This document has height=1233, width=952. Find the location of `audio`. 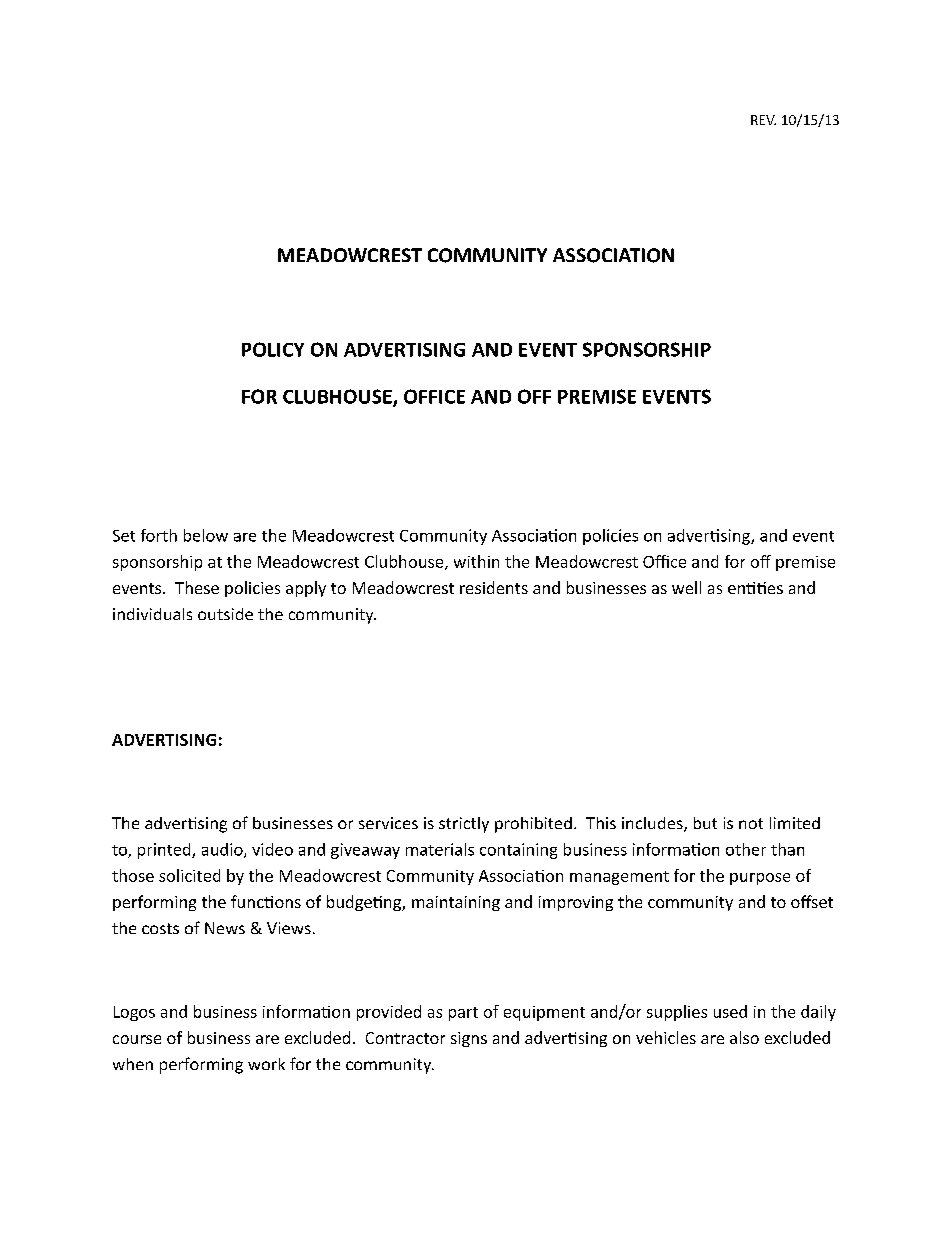

audio is located at coordinates (223, 850).
